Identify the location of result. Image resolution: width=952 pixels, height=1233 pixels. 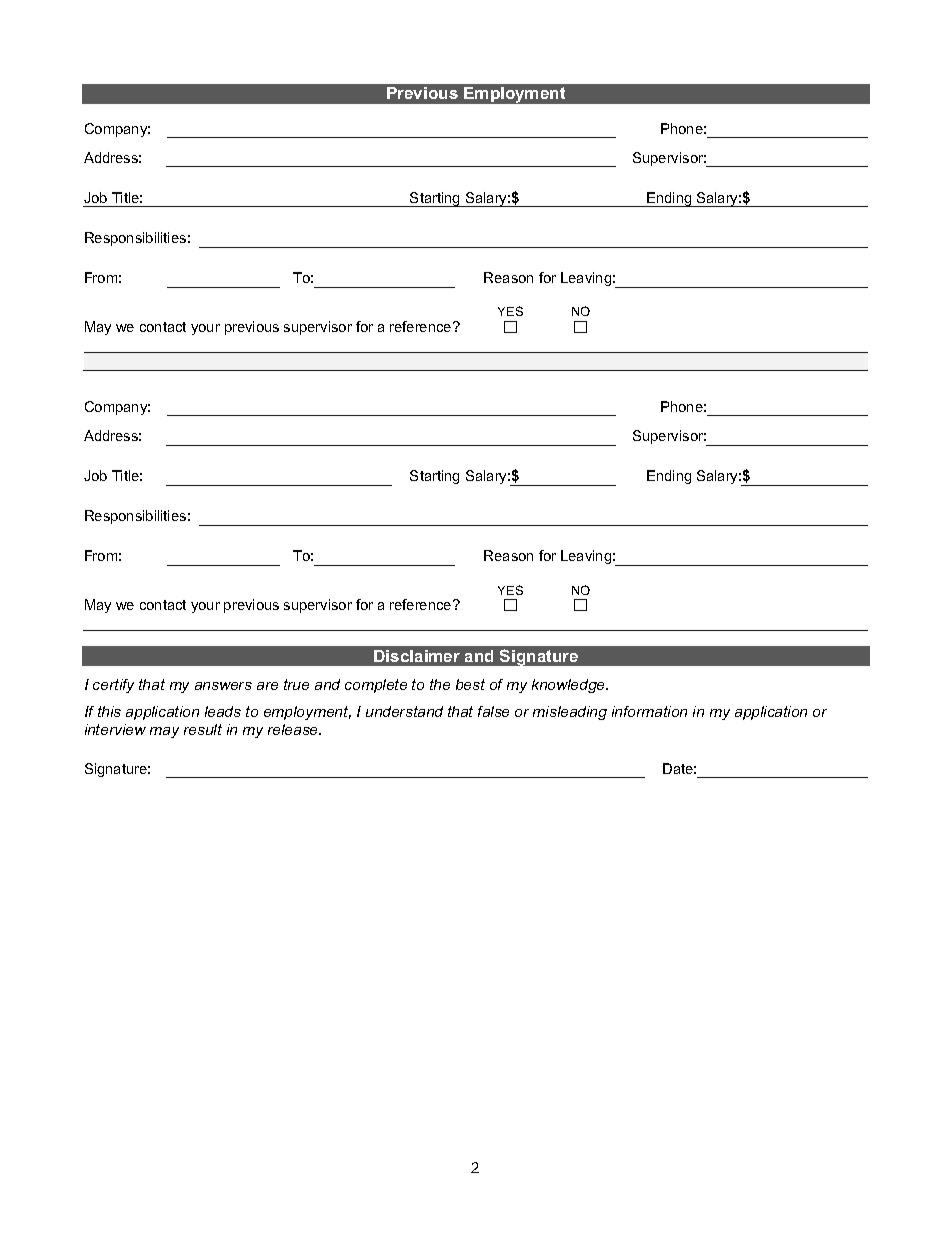
(203, 729).
